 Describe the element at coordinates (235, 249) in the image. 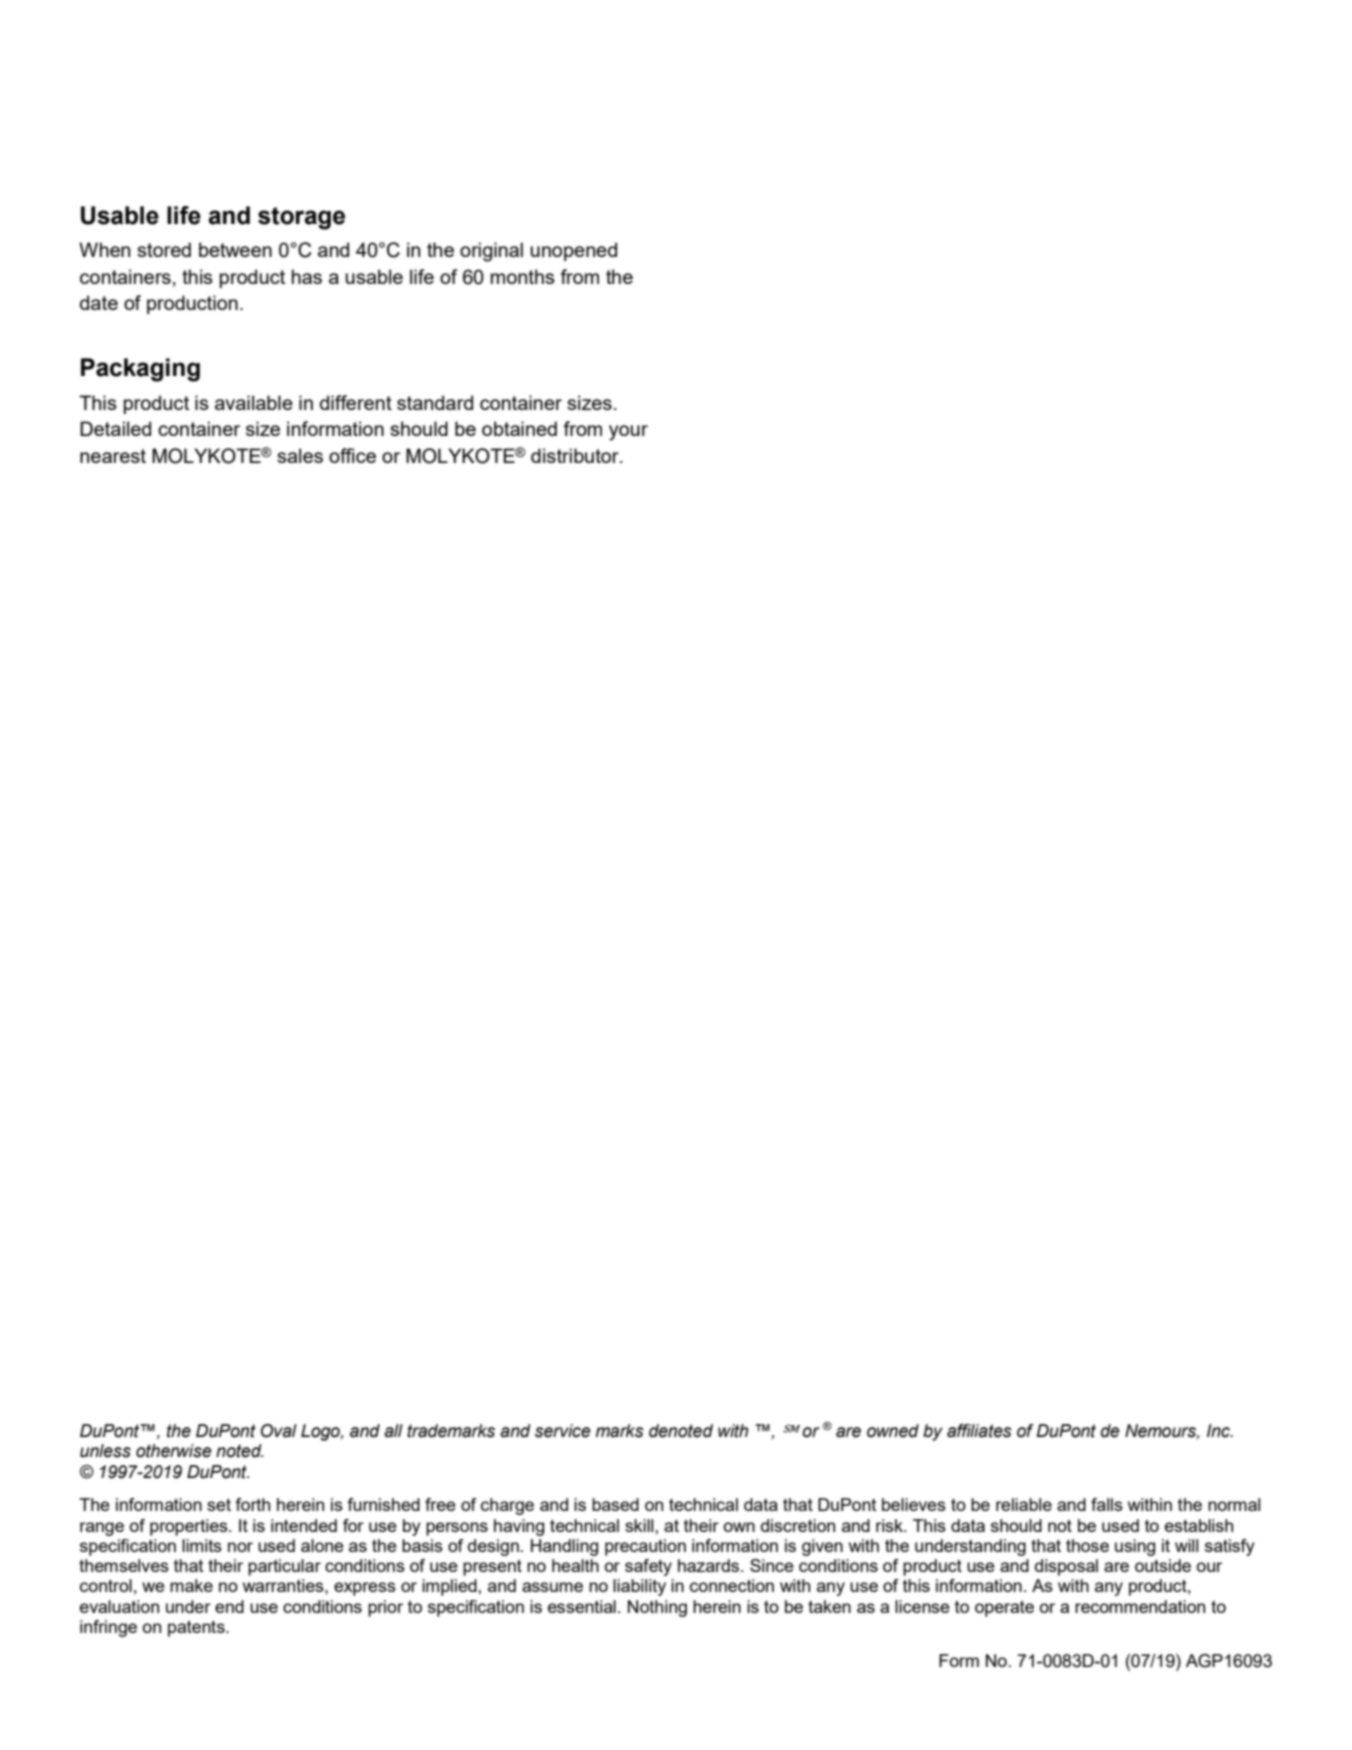

I see `between` at that location.
